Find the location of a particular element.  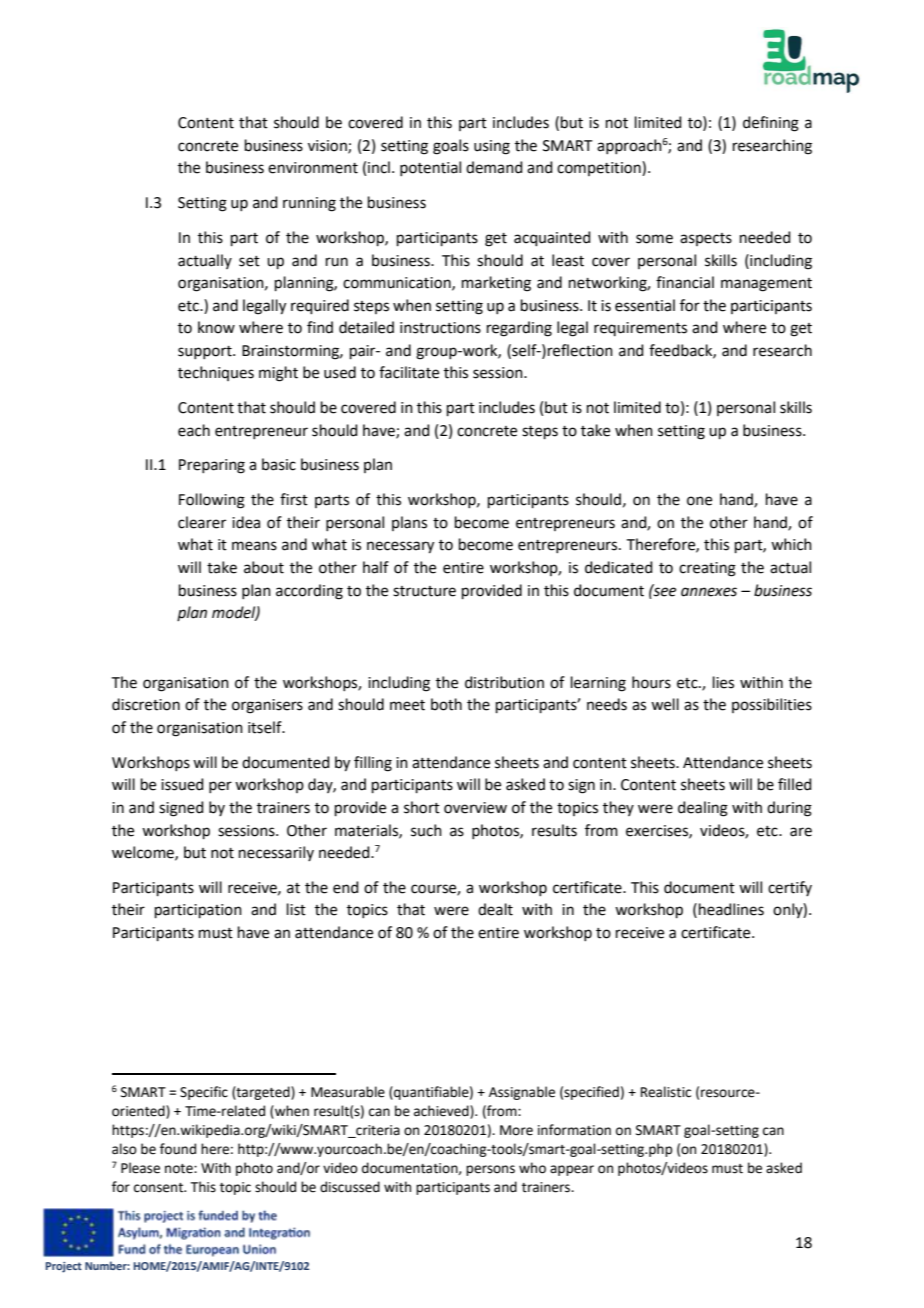

environment is located at coordinates (313, 168).
